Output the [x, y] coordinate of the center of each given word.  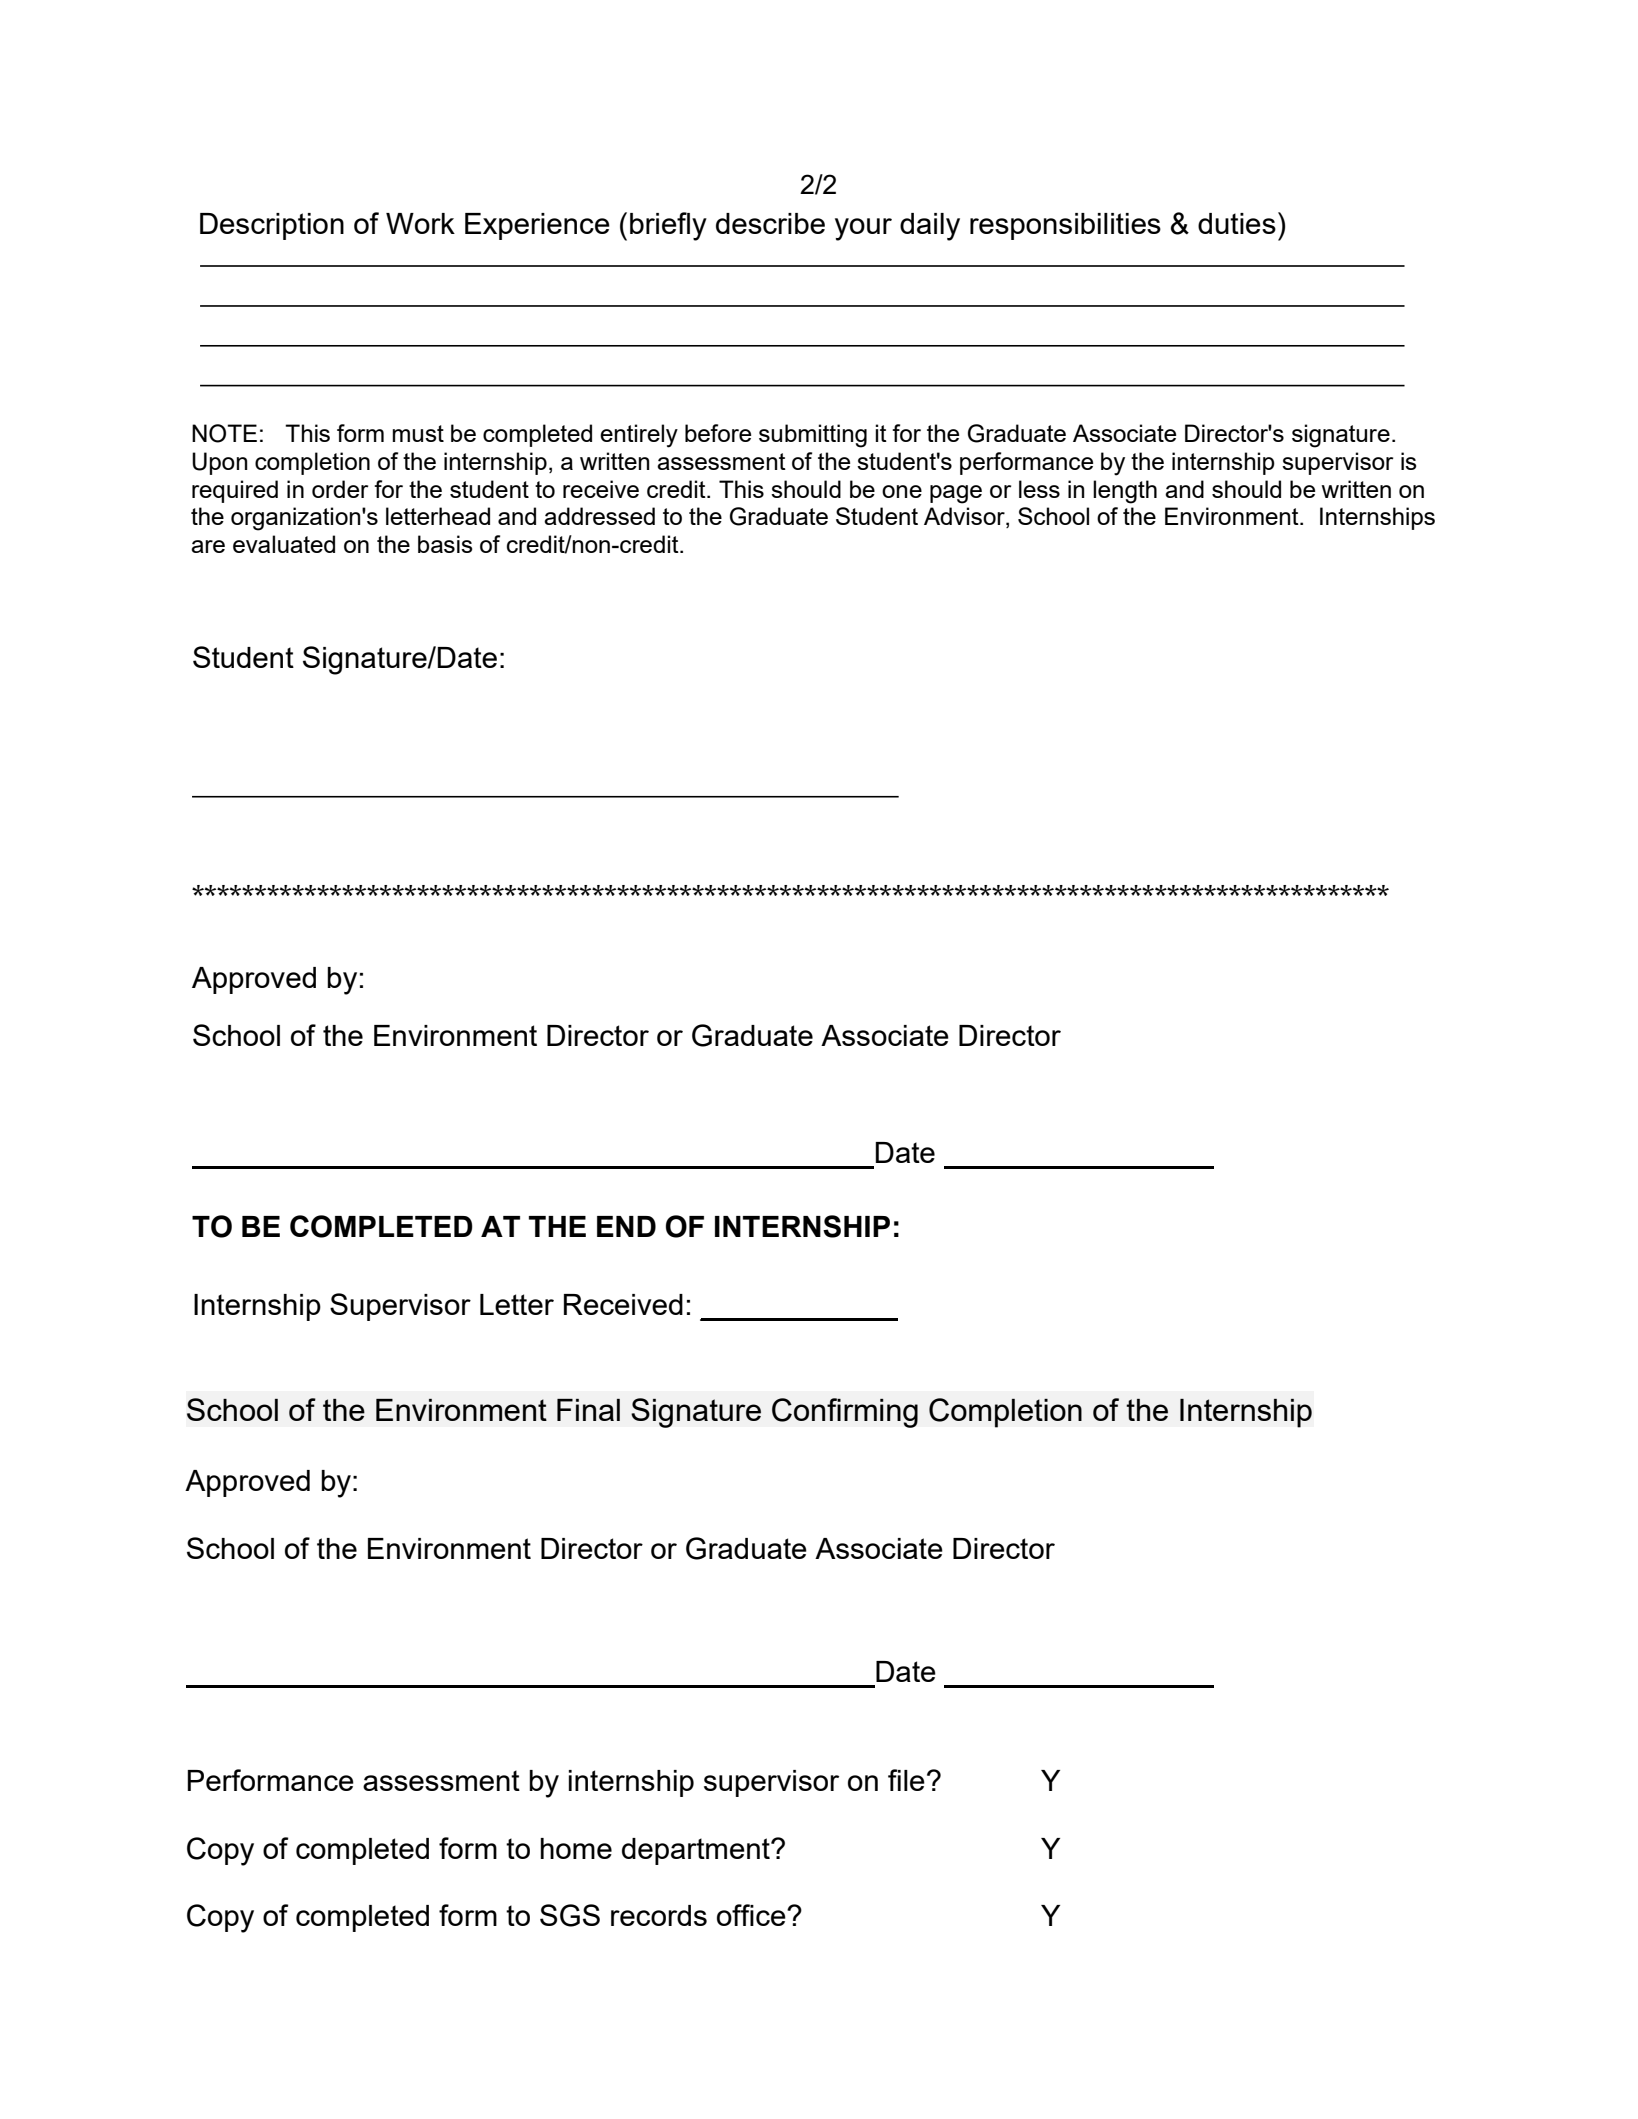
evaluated [284, 544]
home [576, 1848]
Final [588, 1410]
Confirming [845, 1413]
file [906, 1780]
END [626, 1226]
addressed [599, 516]
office [752, 1915]
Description [272, 226]
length [1125, 492]
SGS [570, 1915]
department [697, 1851]
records [659, 1915]
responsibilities [1065, 226]
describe [770, 223]
